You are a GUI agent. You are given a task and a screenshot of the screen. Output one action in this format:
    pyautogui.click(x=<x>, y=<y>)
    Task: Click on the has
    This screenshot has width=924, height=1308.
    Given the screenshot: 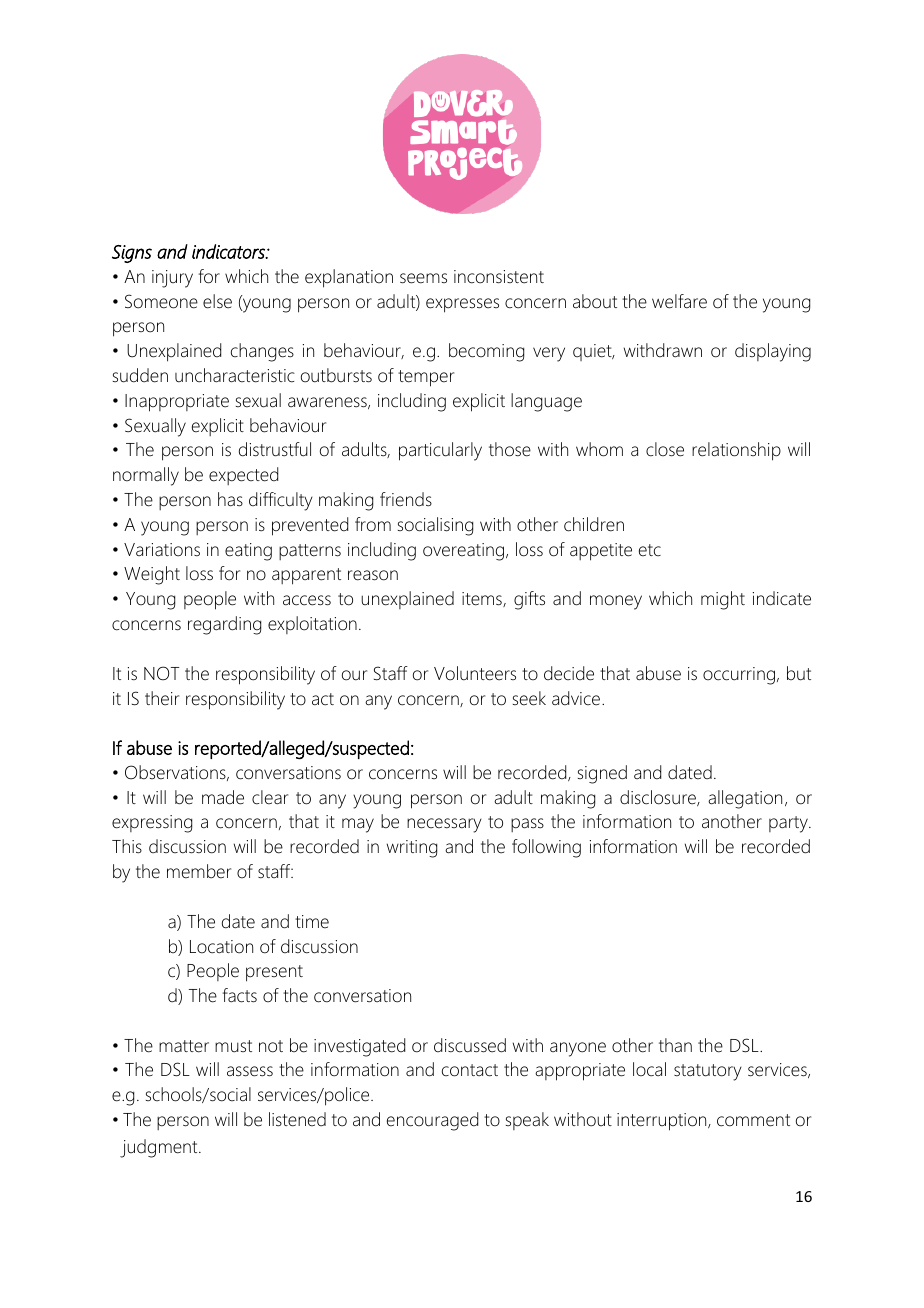 What is the action you would take?
    pyautogui.click(x=230, y=499)
